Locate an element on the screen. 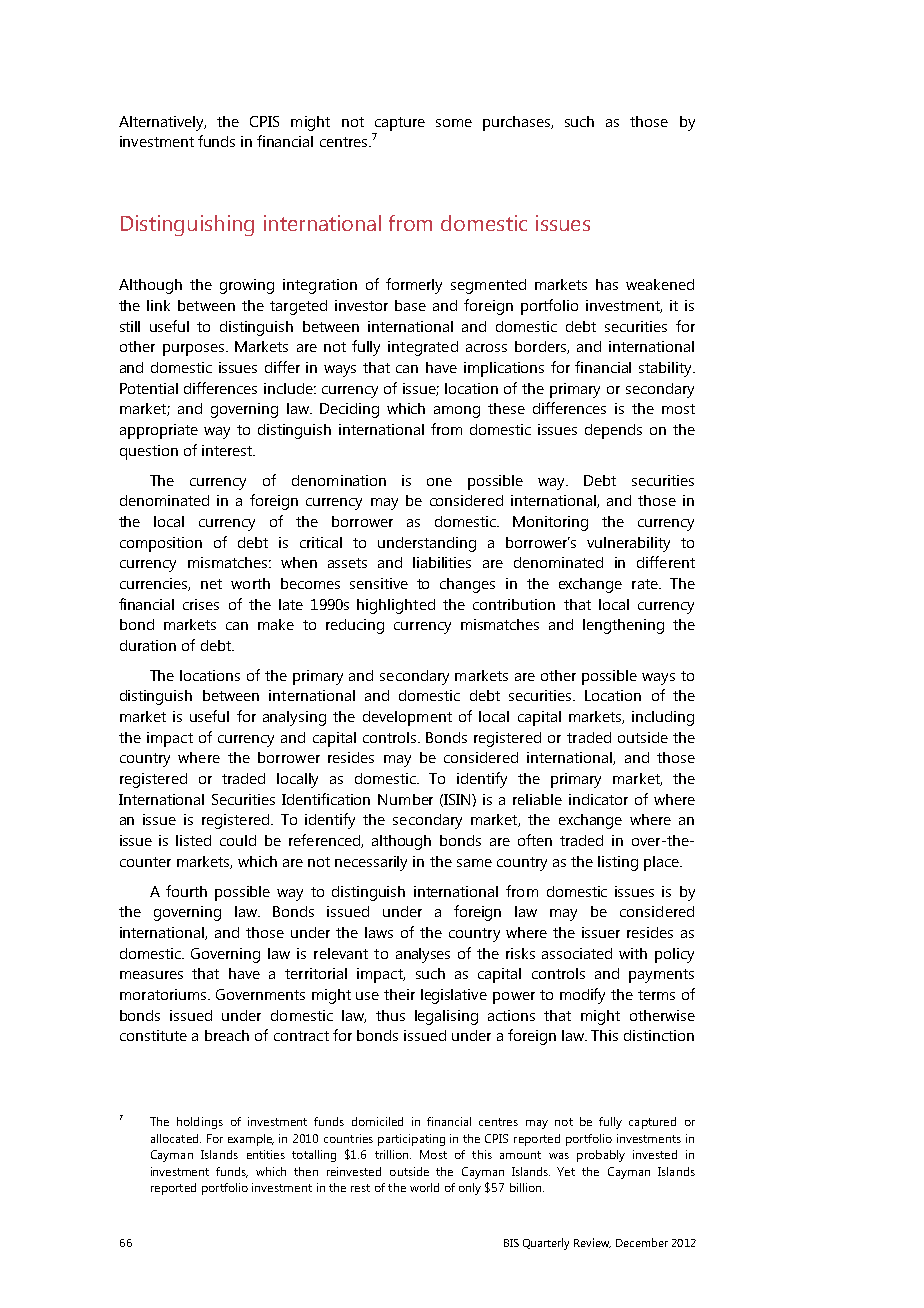 This screenshot has height=1308, width=924. with is located at coordinates (633, 953).
